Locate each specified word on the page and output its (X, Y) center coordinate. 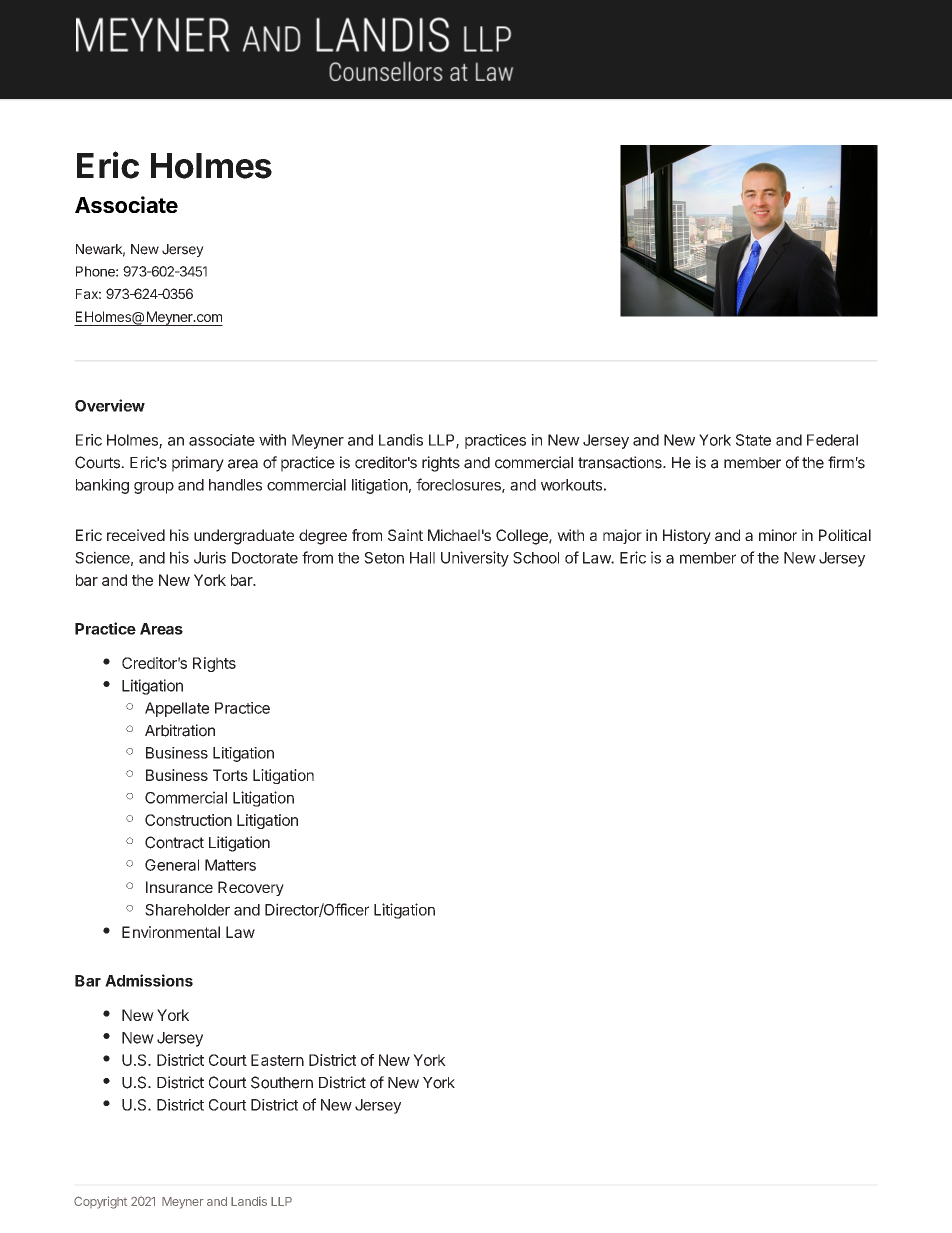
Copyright (100, 1202)
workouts (571, 485)
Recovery (251, 888)
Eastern (277, 1060)
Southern (282, 1082)
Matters (230, 865)
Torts (230, 775)
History (687, 536)
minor (778, 535)
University (475, 559)
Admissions (149, 980)
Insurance (179, 887)
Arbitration (180, 730)
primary (198, 464)
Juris (210, 557)
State (753, 440)
